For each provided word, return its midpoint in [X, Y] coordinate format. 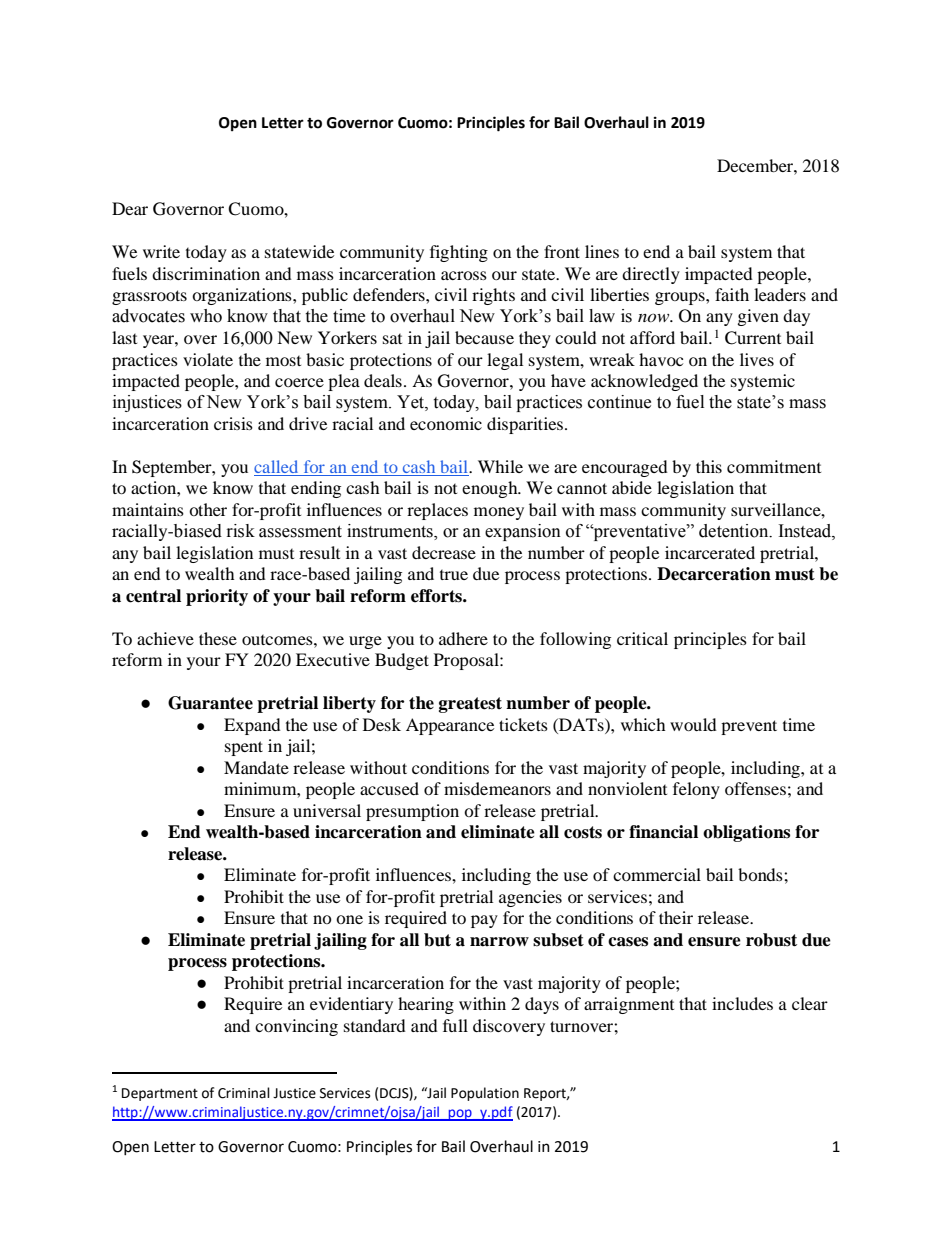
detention [735, 531]
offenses [755, 788]
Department [160, 1094]
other [208, 509]
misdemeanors [497, 788]
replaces [437, 511]
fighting [459, 253]
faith [732, 294]
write [161, 251]
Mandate [256, 767]
